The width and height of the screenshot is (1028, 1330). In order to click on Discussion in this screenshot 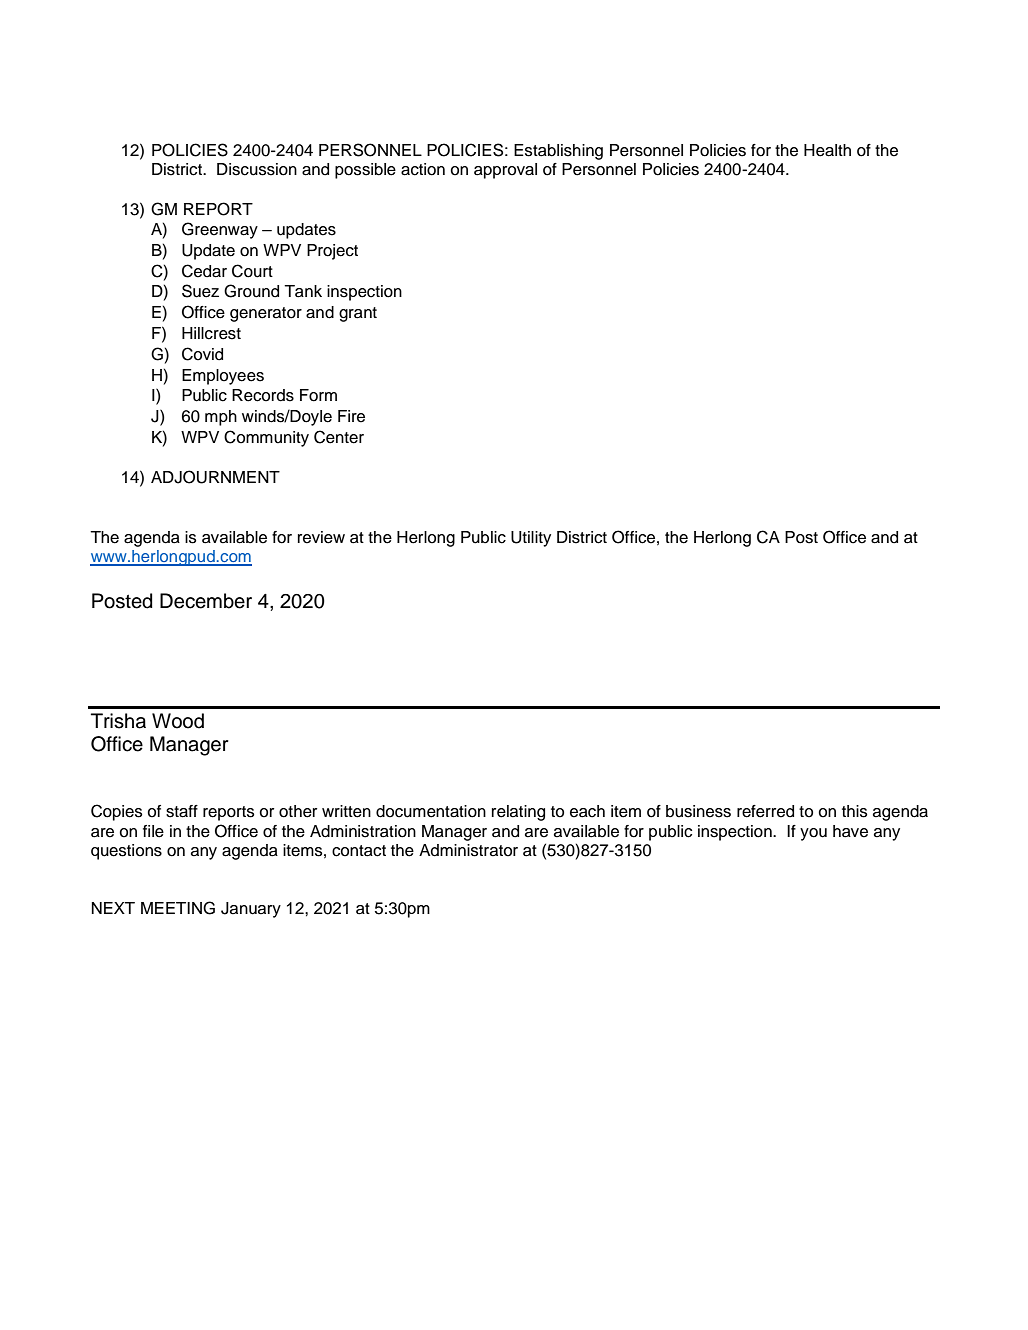, I will do `click(257, 169)`.
